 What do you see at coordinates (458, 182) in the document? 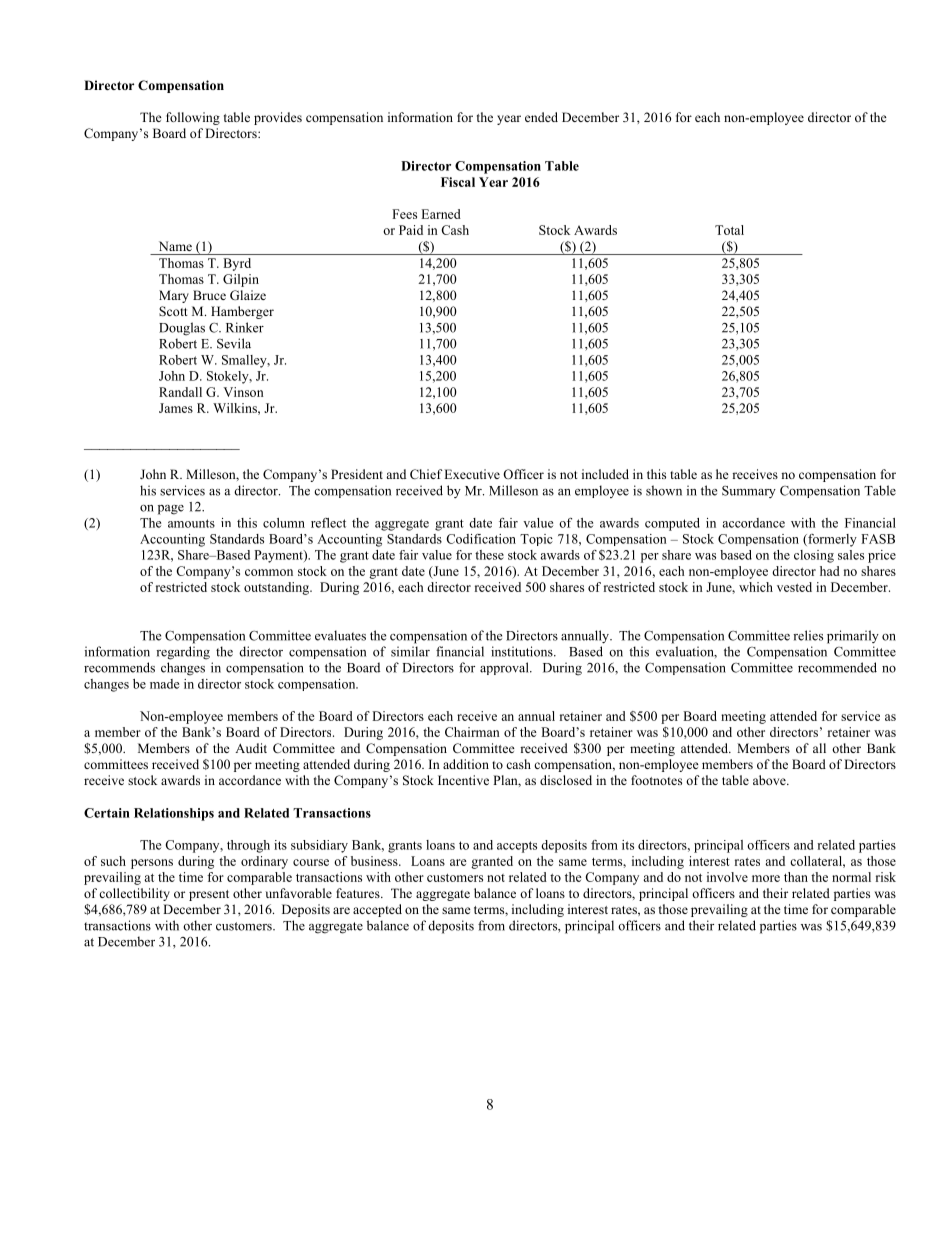
I see `Fiscal` at bounding box center [458, 182].
